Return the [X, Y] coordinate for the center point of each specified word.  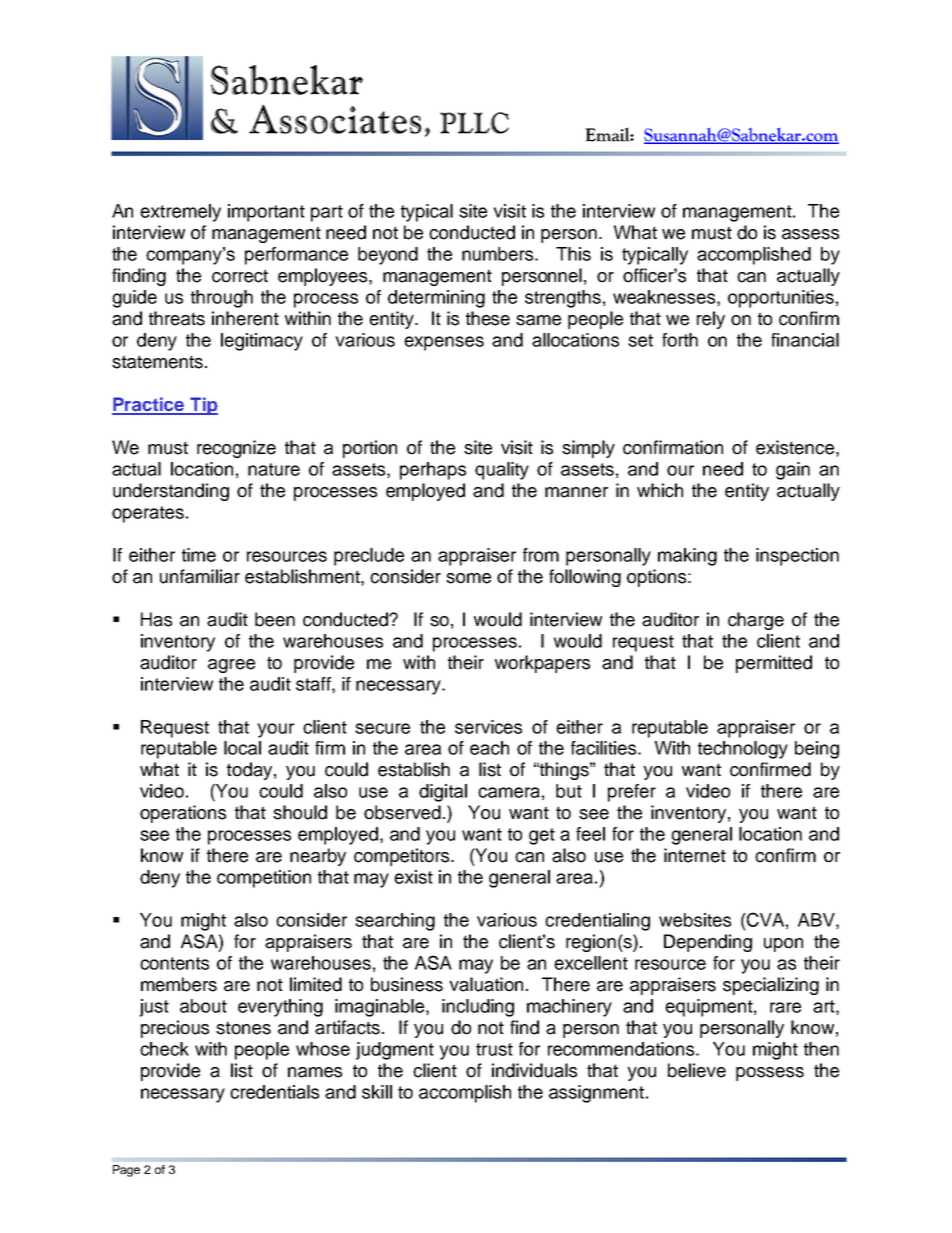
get [542, 836]
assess [810, 234]
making [687, 557]
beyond [388, 256]
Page [126, 1171]
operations [183, 814]
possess [770, 1074]
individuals [534, 1070]
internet [695, 855]
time [199, 555]
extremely [180, 213]
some [468, 578]
